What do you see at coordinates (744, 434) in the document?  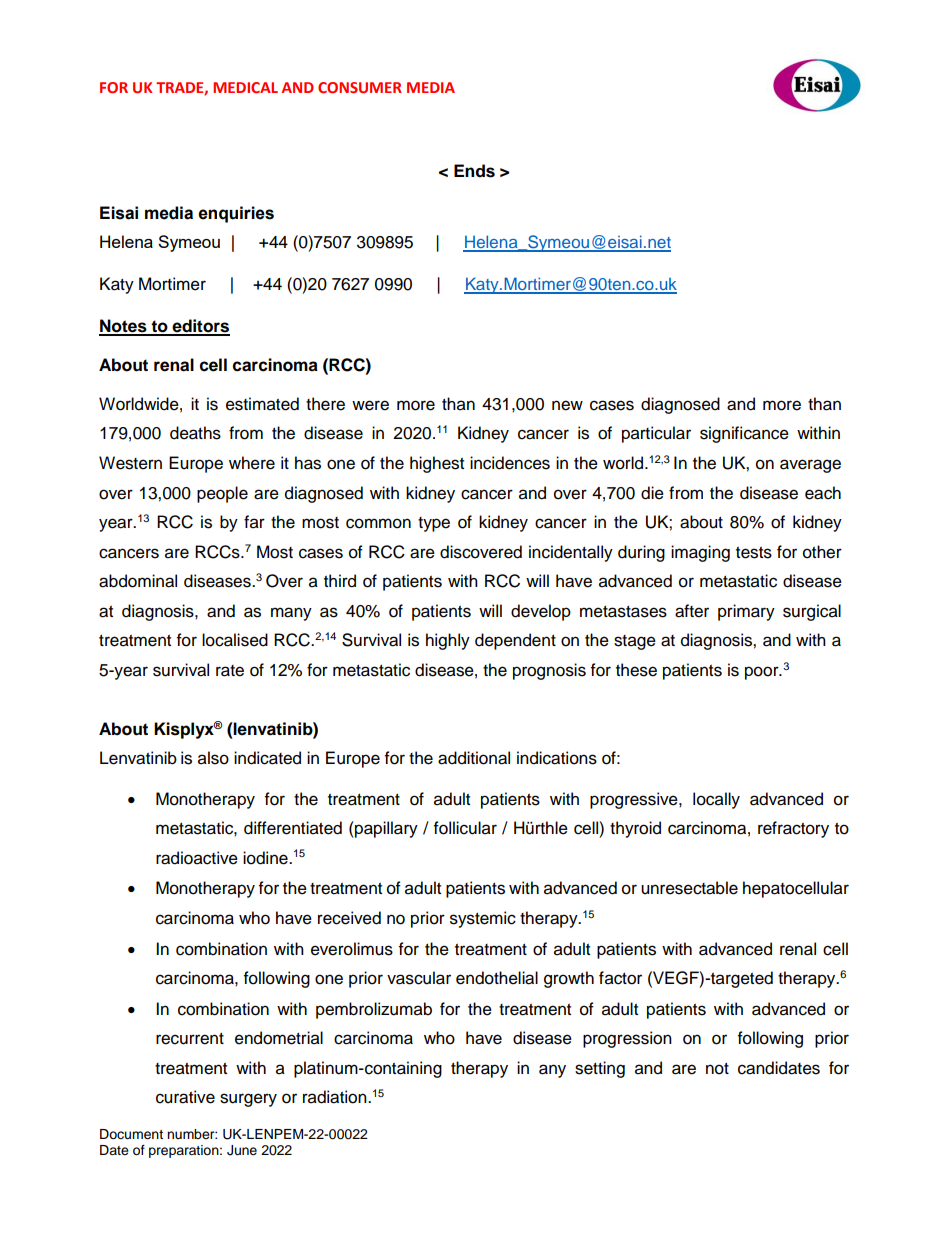 I see `significance` at bounding box center [744, 434].
